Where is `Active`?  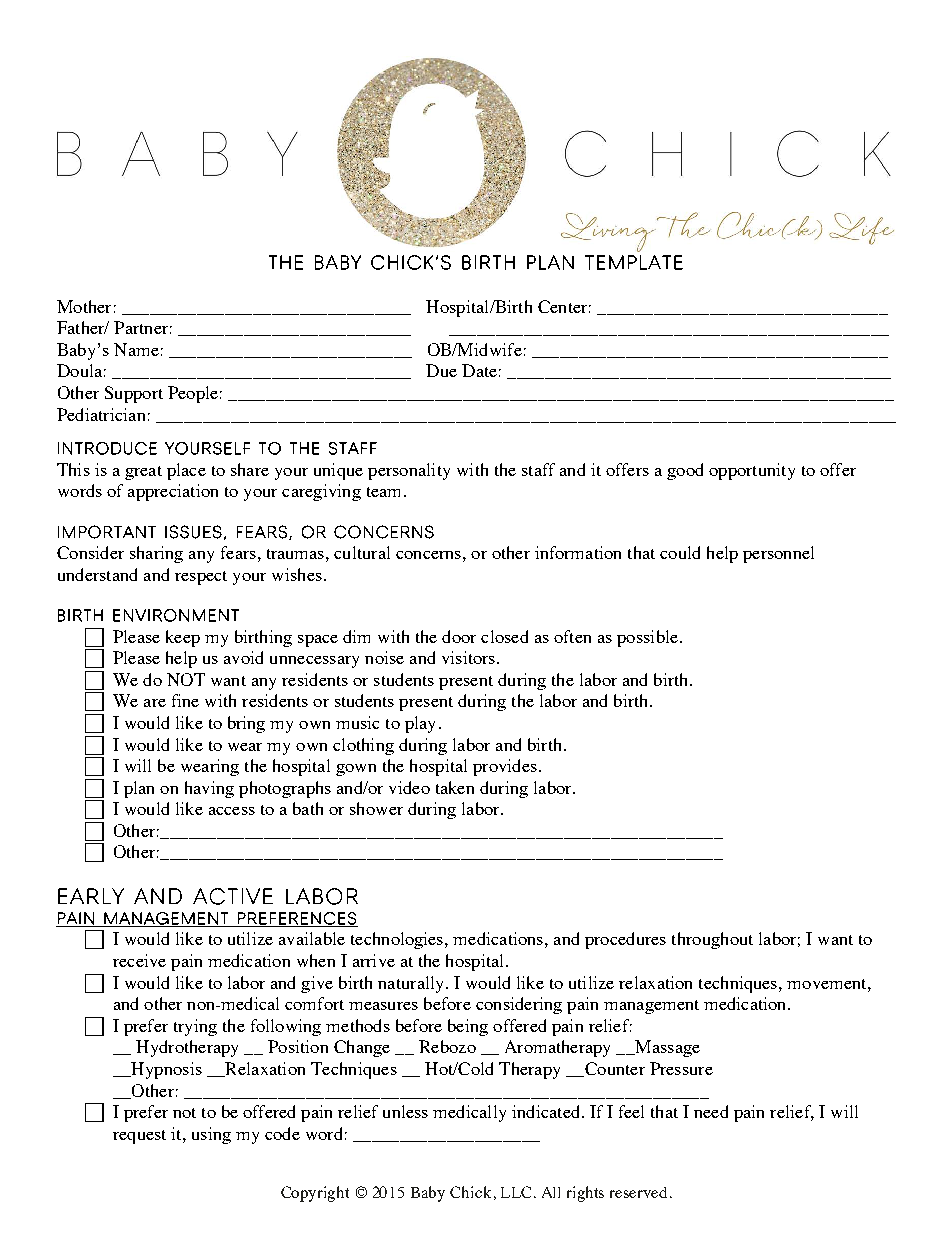 Active is located at coordinates (233, 896).
